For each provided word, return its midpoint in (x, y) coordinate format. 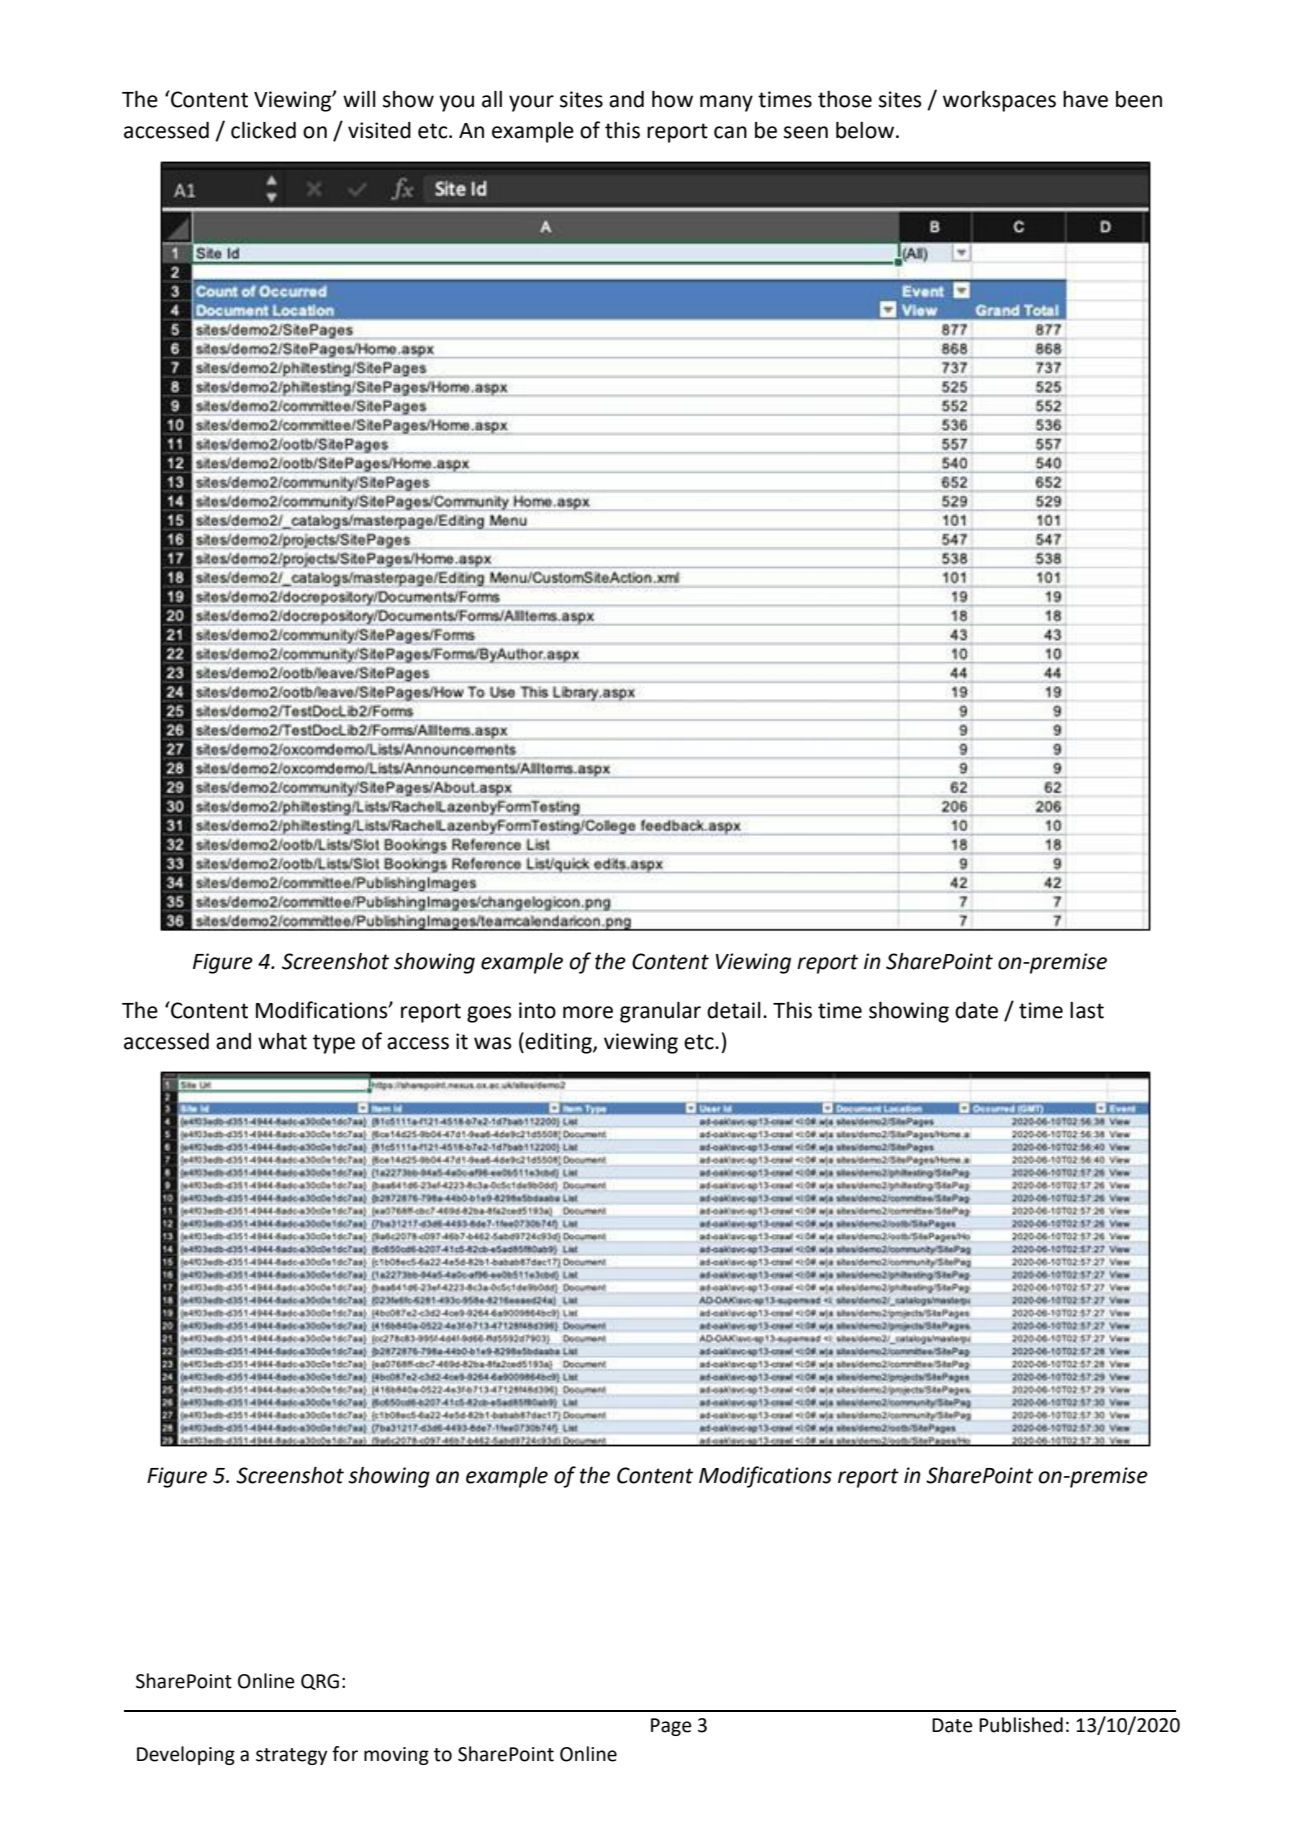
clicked (263, 130)
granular (660, 1012)
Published (1021, 1725)
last (1087, 1010)
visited (379, 130)
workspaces (999, 101)
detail (734, 1010)
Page (671, 1727)
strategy (291, 1756)
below (865, 130)
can (730, 132)
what (282, 1041)
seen (806, 132)
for (345, 1754)
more (588, 1012)
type (334, 1044)
